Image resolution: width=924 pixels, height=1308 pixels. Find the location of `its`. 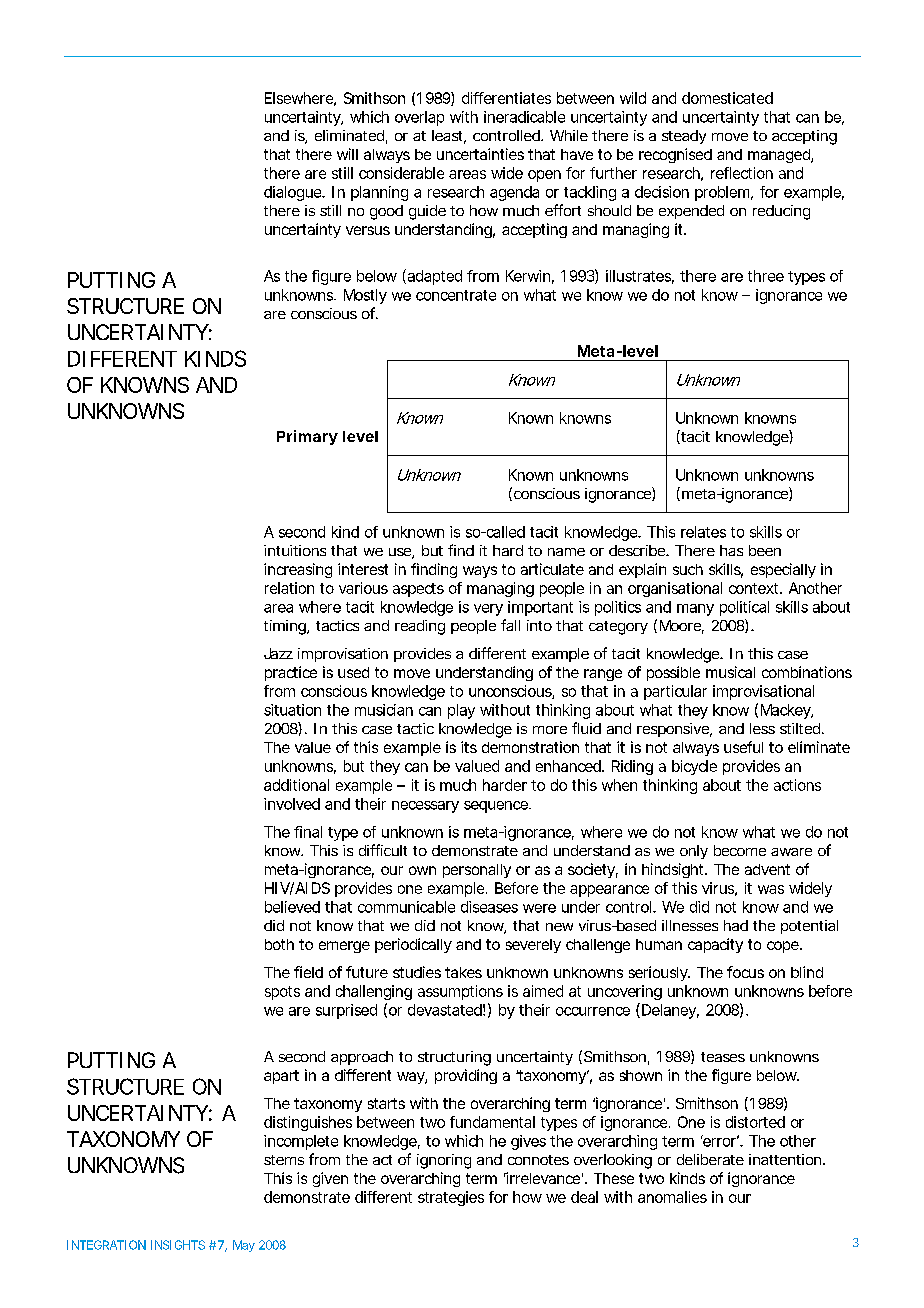

its is located at coordinates (469, 747).
